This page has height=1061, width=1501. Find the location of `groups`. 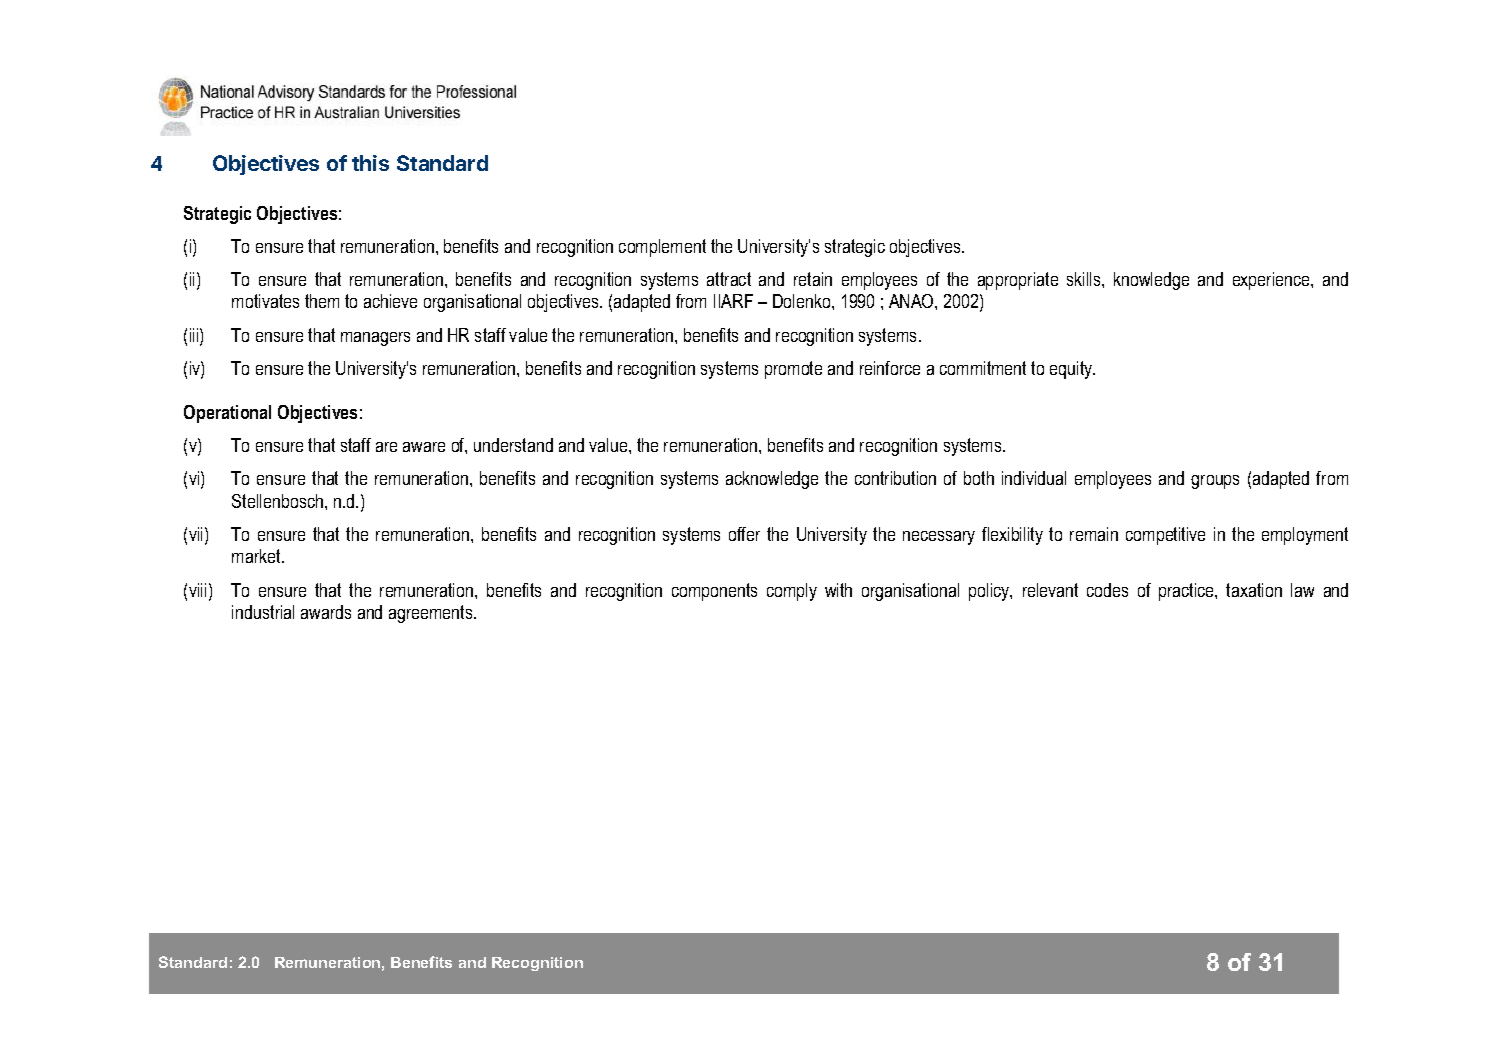

groups is located at coordinates (1215, 482).
